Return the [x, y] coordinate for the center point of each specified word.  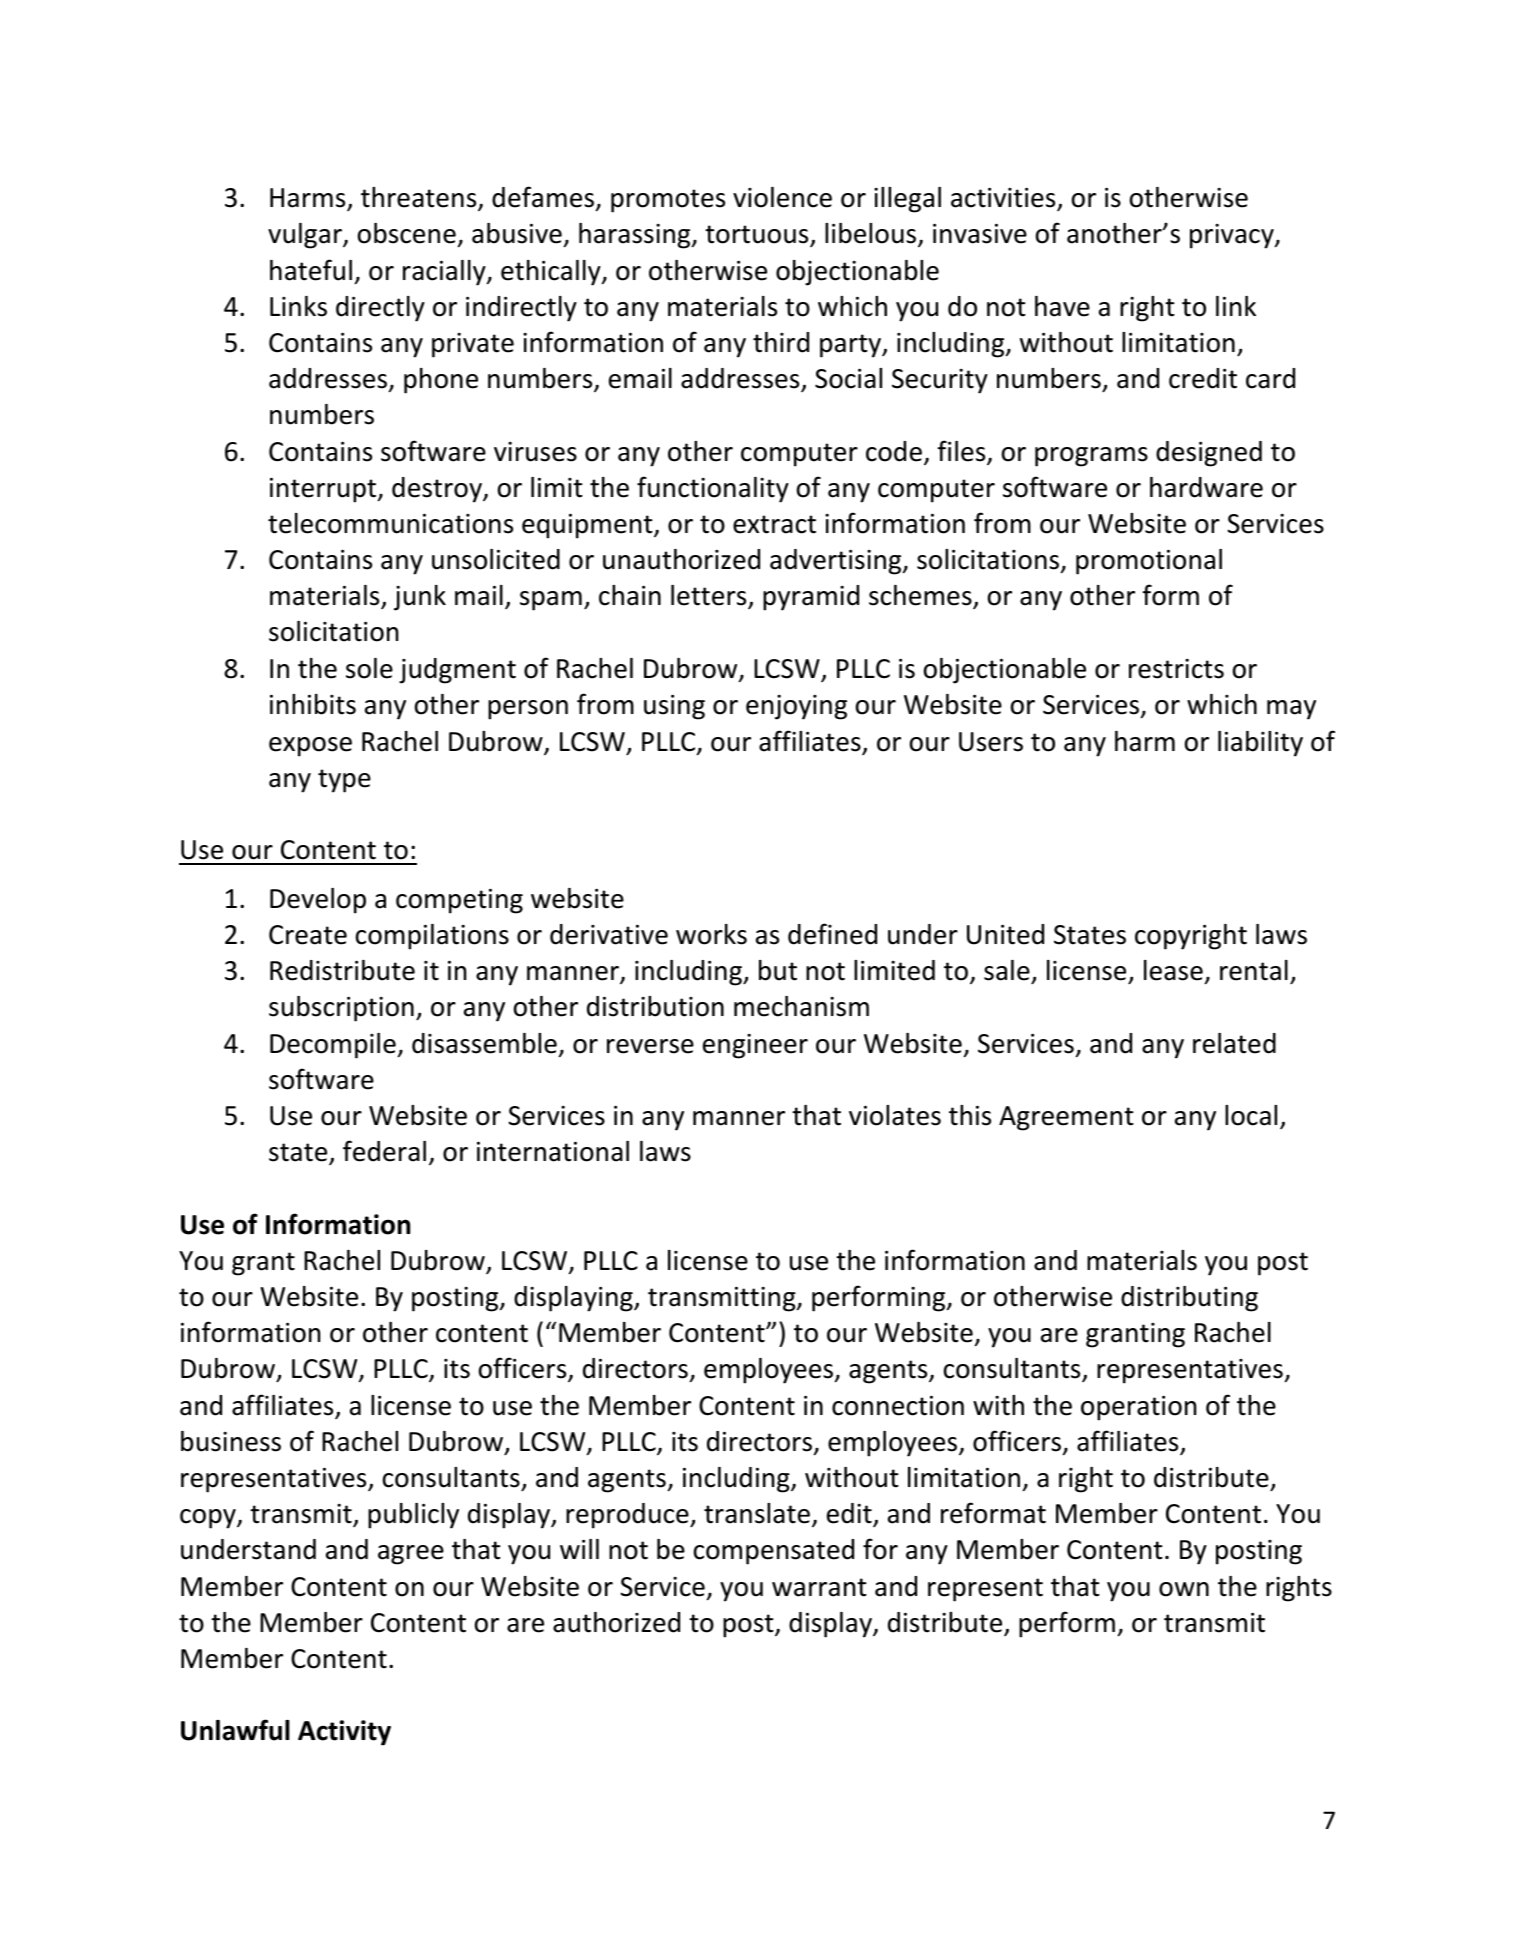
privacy [1233, 236]
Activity [344, 1733]
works [711, 934]
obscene [408, 235]
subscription [341, 1009]
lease [1173, 970]
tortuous [758, 236]
